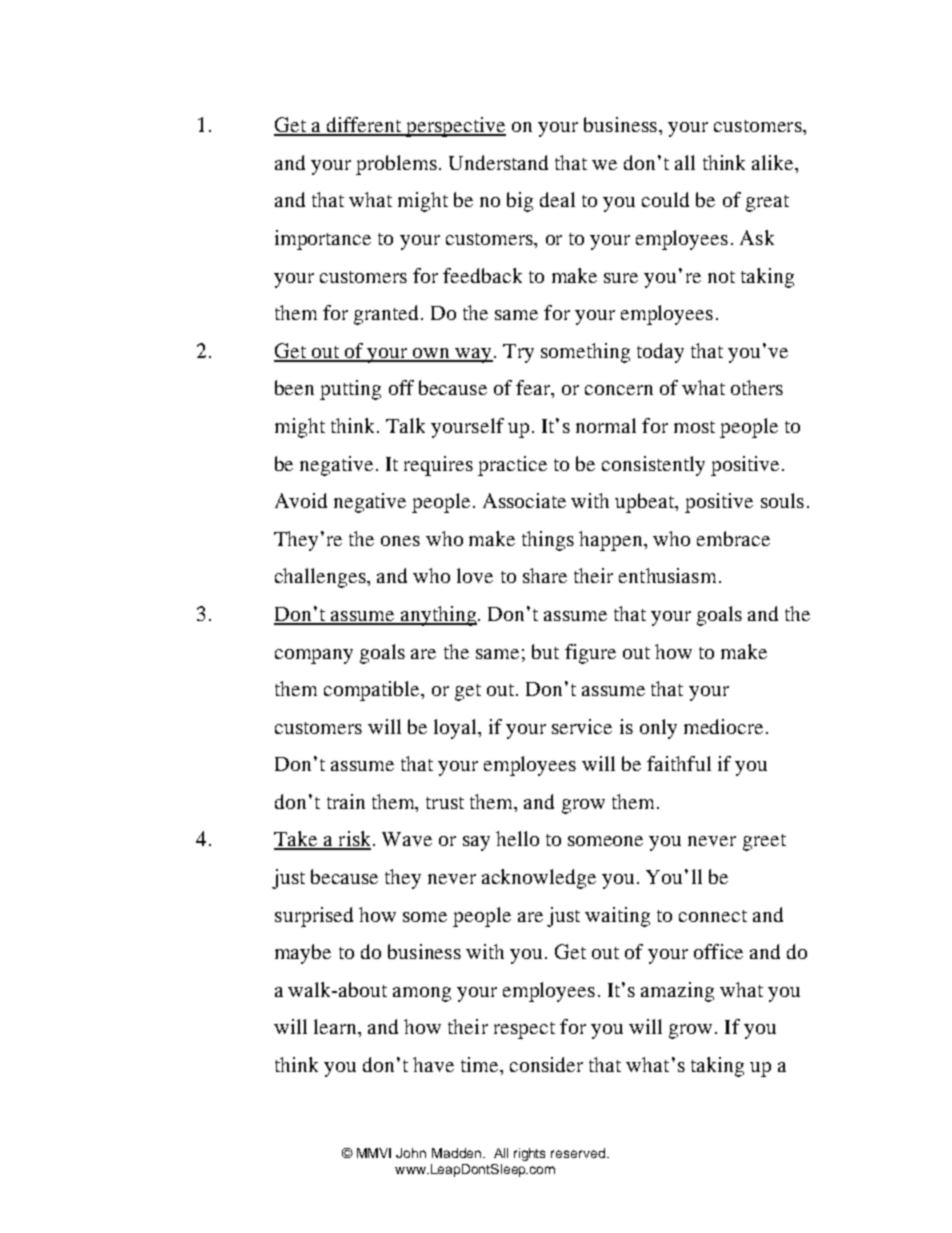 The height and width of the screenshot is (1233, 952). I want to click on amazing, so click(677, 992).
